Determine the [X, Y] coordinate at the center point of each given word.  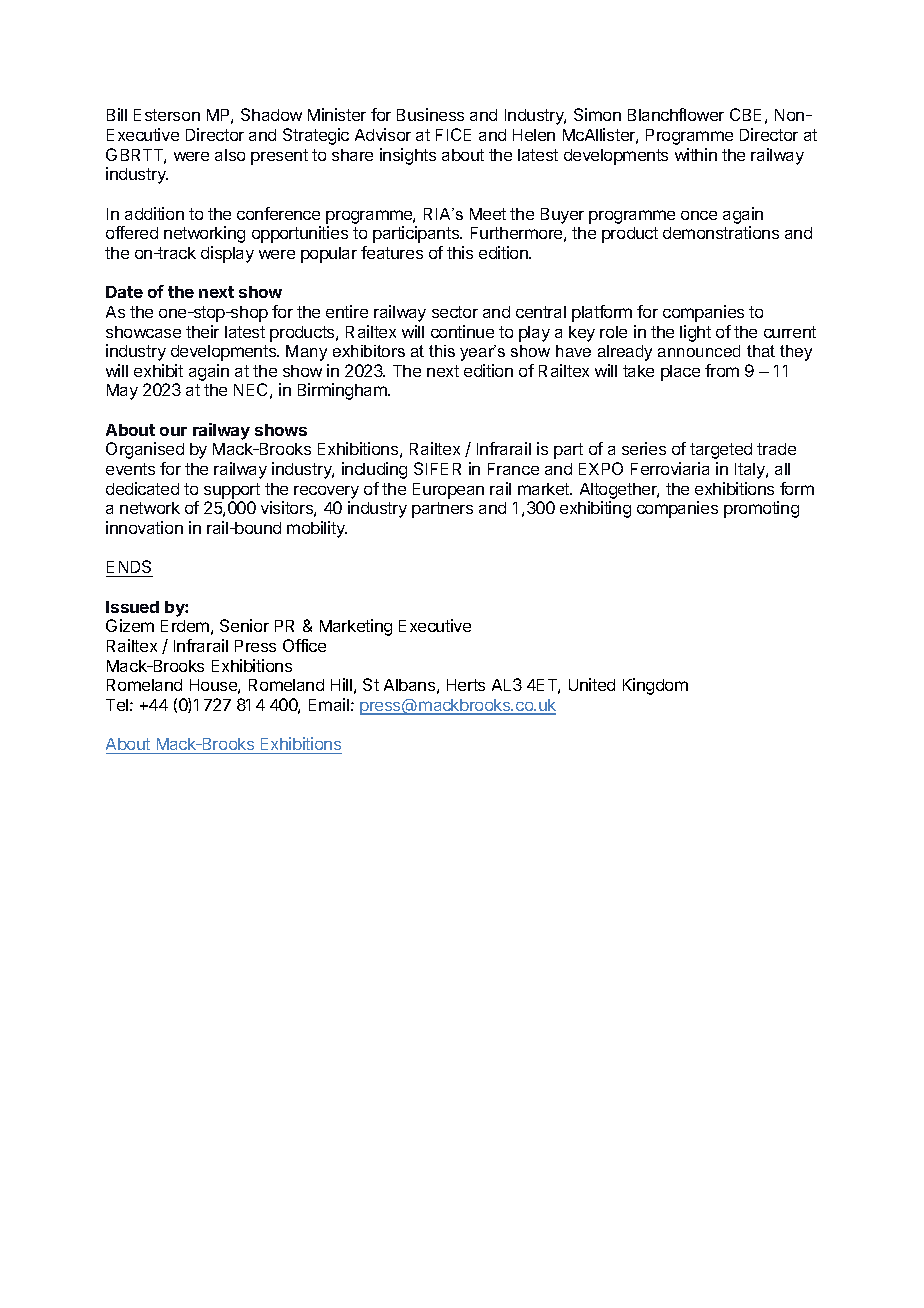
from [722, 370]
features [392, 252]
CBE [745, 114]
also [230, 155]
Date [124, 292]
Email [329, 704]
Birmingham [343, 391]
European [448, 491]
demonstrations [721, 232]
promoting [761, 509]
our [173, 431]
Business [430, 114]
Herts [466, 685]
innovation [144, 527]
